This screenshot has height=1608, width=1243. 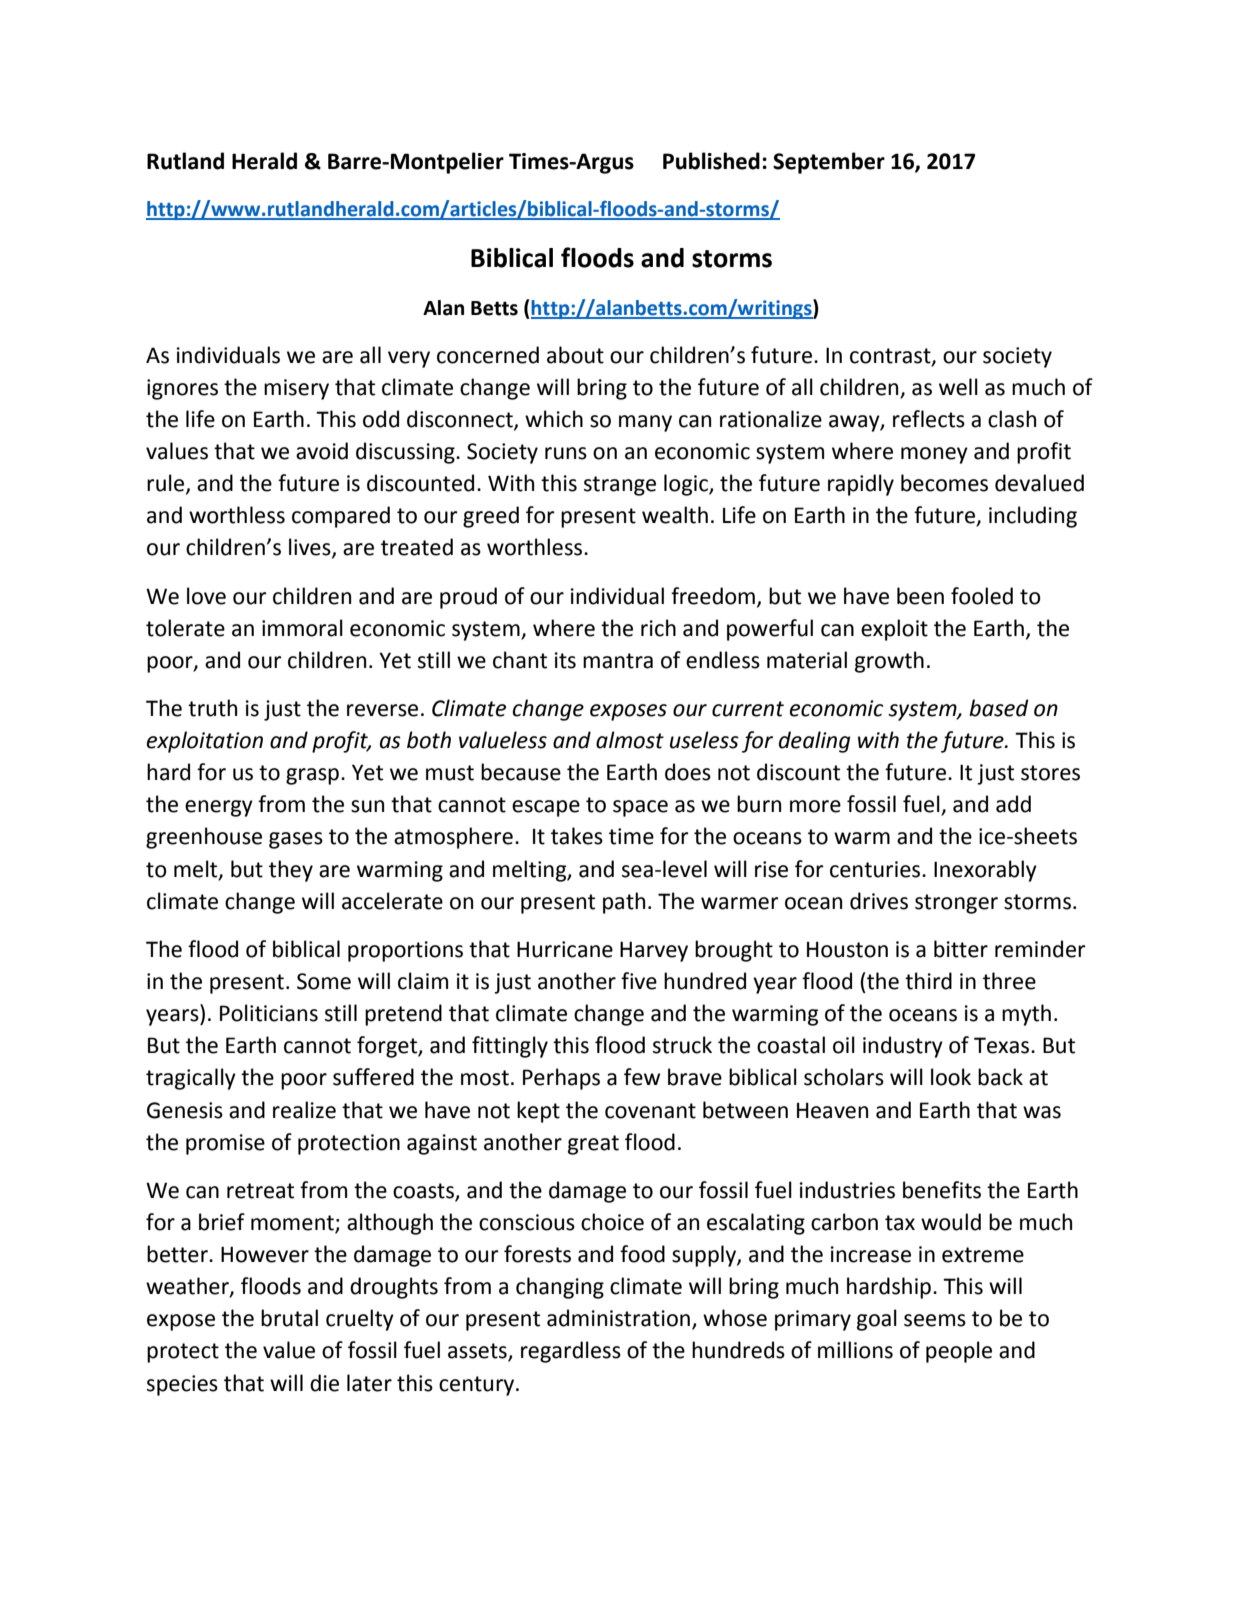 What do you see at coordinates (829, 163) in the screenshot?
I see `September` at bounding box center [829, 163].
